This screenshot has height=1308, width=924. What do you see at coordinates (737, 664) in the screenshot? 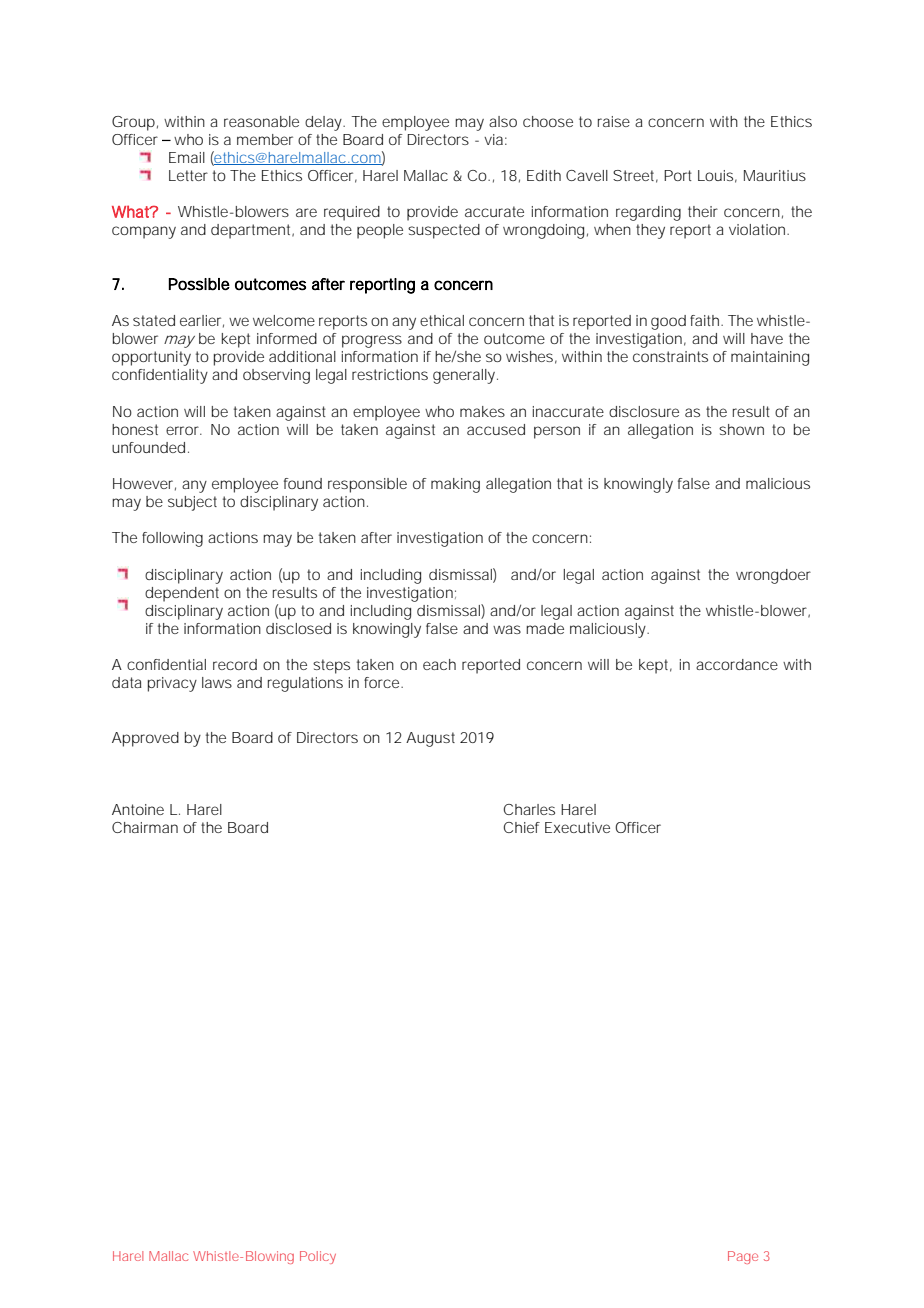
I see `accordance` at bounding box center [737, 664].
